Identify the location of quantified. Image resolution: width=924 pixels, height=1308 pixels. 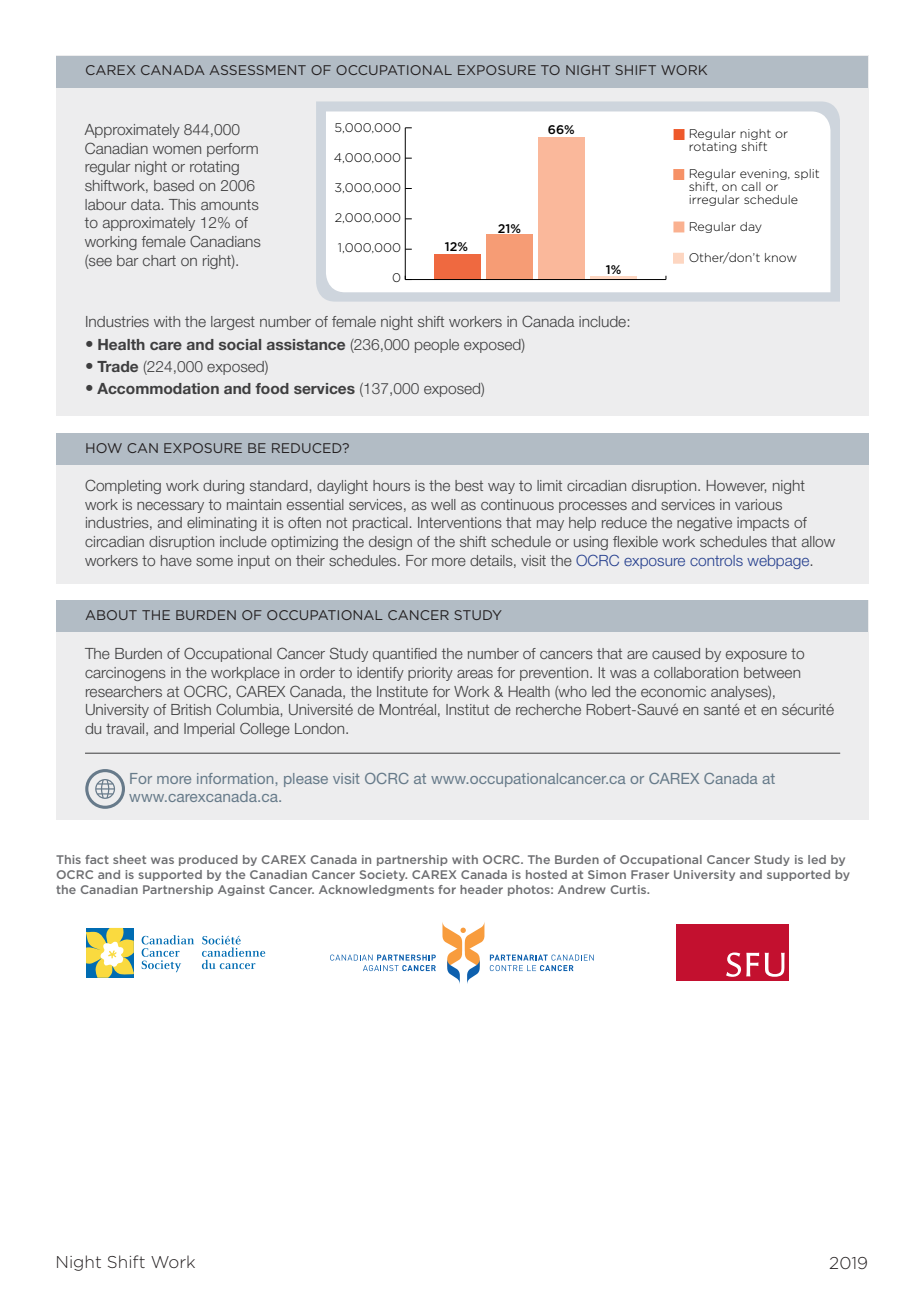
(405, 655).
